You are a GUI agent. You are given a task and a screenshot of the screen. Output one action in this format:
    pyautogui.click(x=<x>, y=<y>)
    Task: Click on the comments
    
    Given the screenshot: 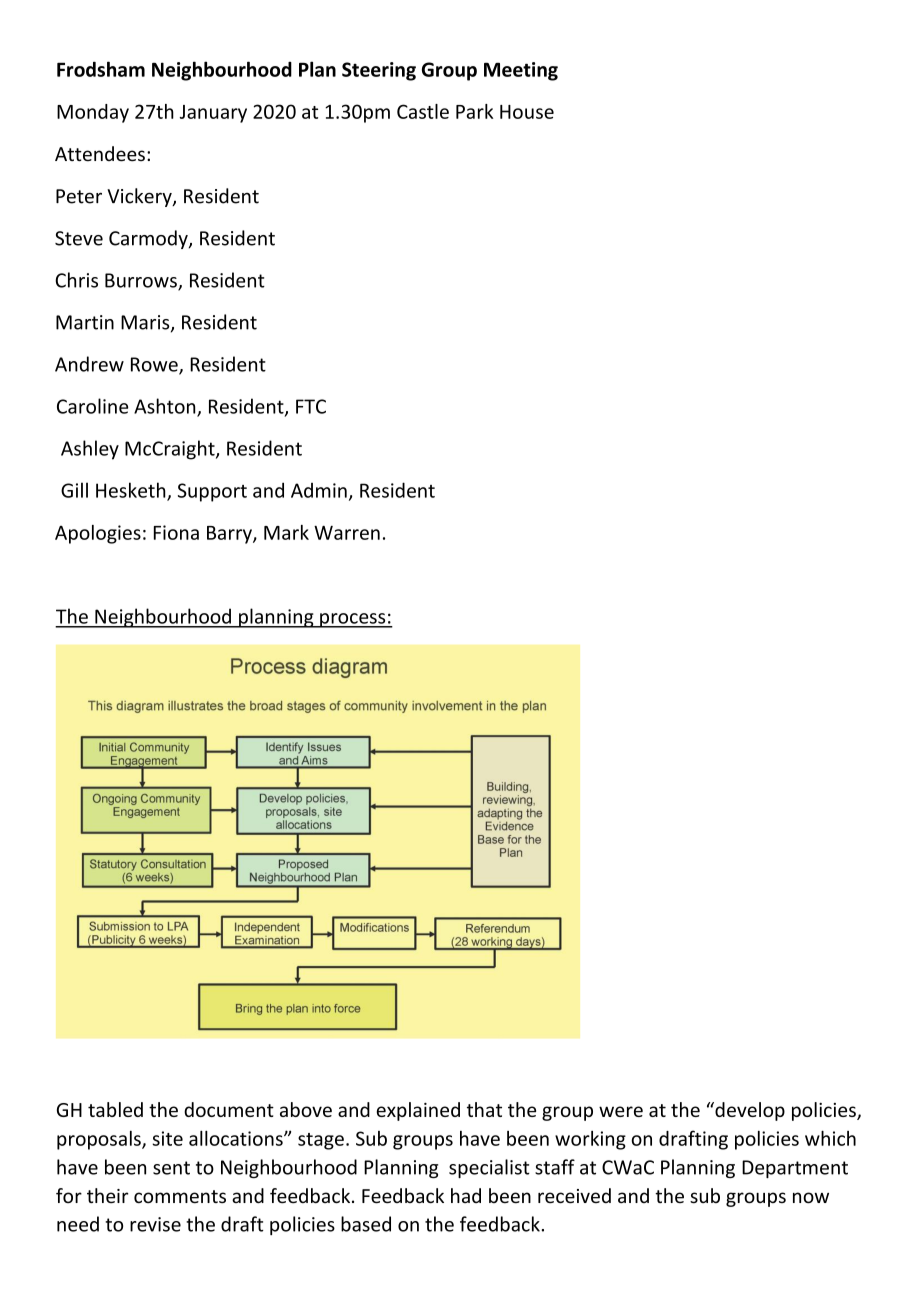 What is the action you would take?
    pyautogui.click(x=180, y=1197)
